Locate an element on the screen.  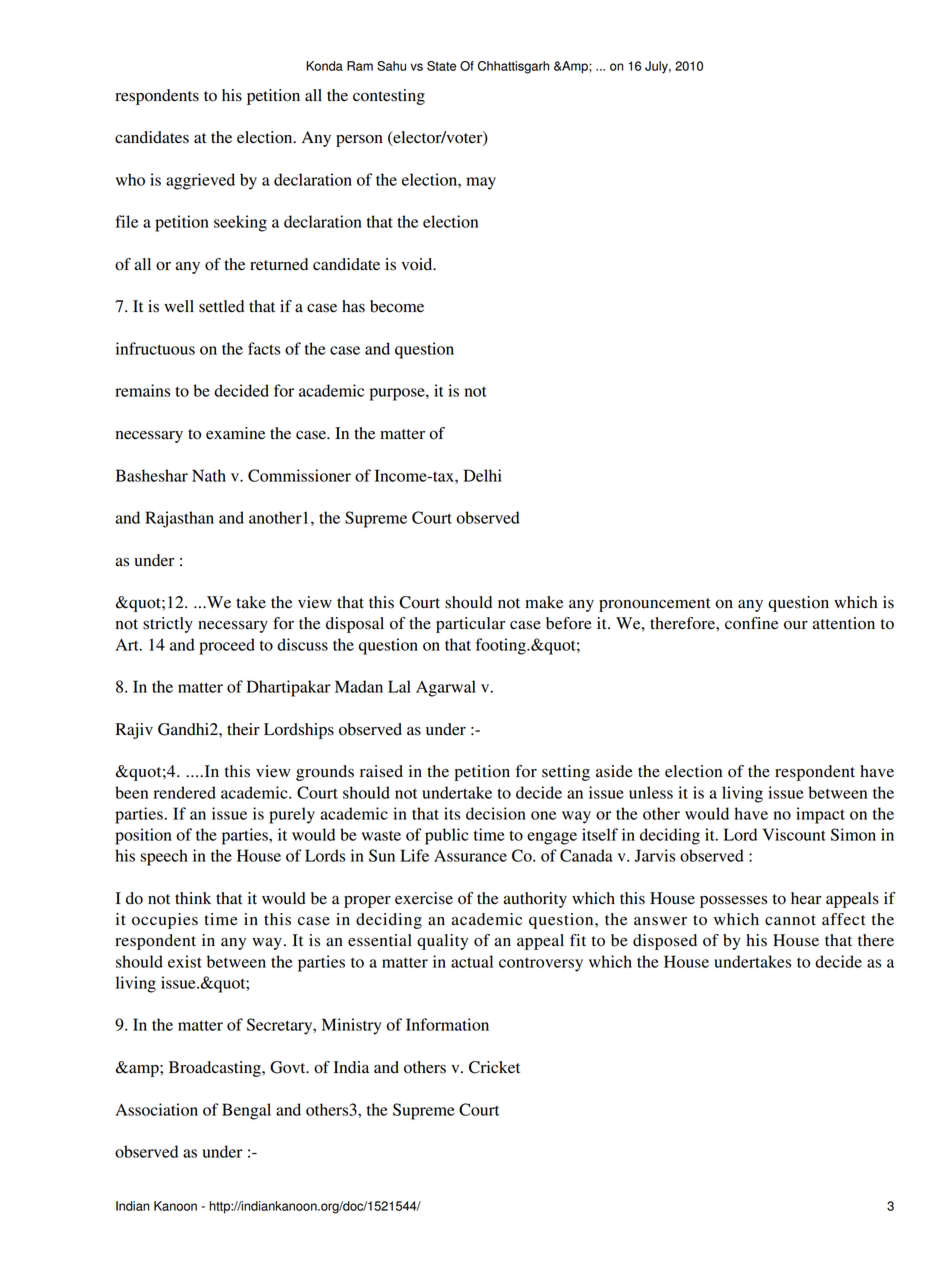
disposed is located at coordinates (665, 942).
